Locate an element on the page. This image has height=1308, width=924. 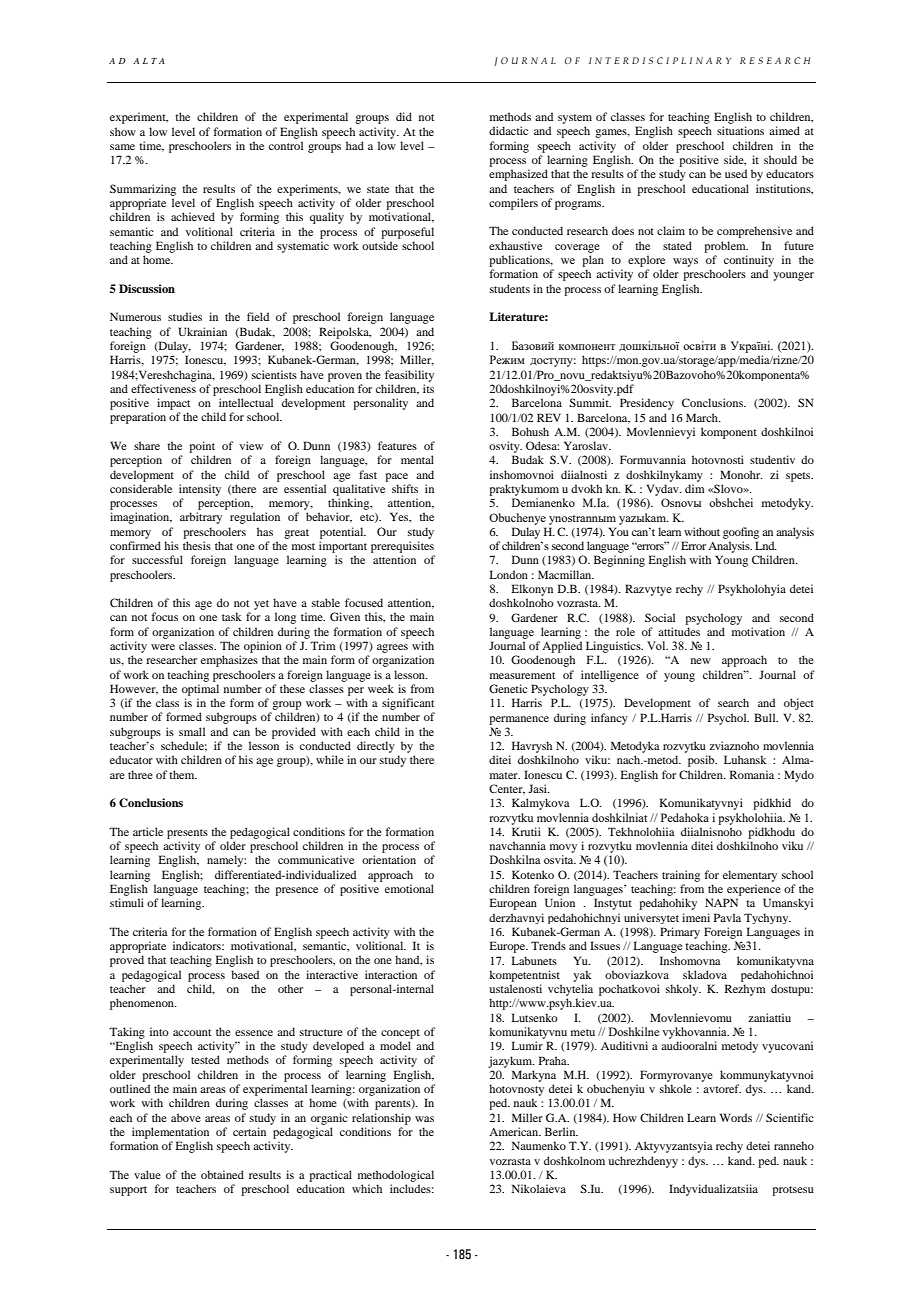
presents is located at coordinates (187, 834).
